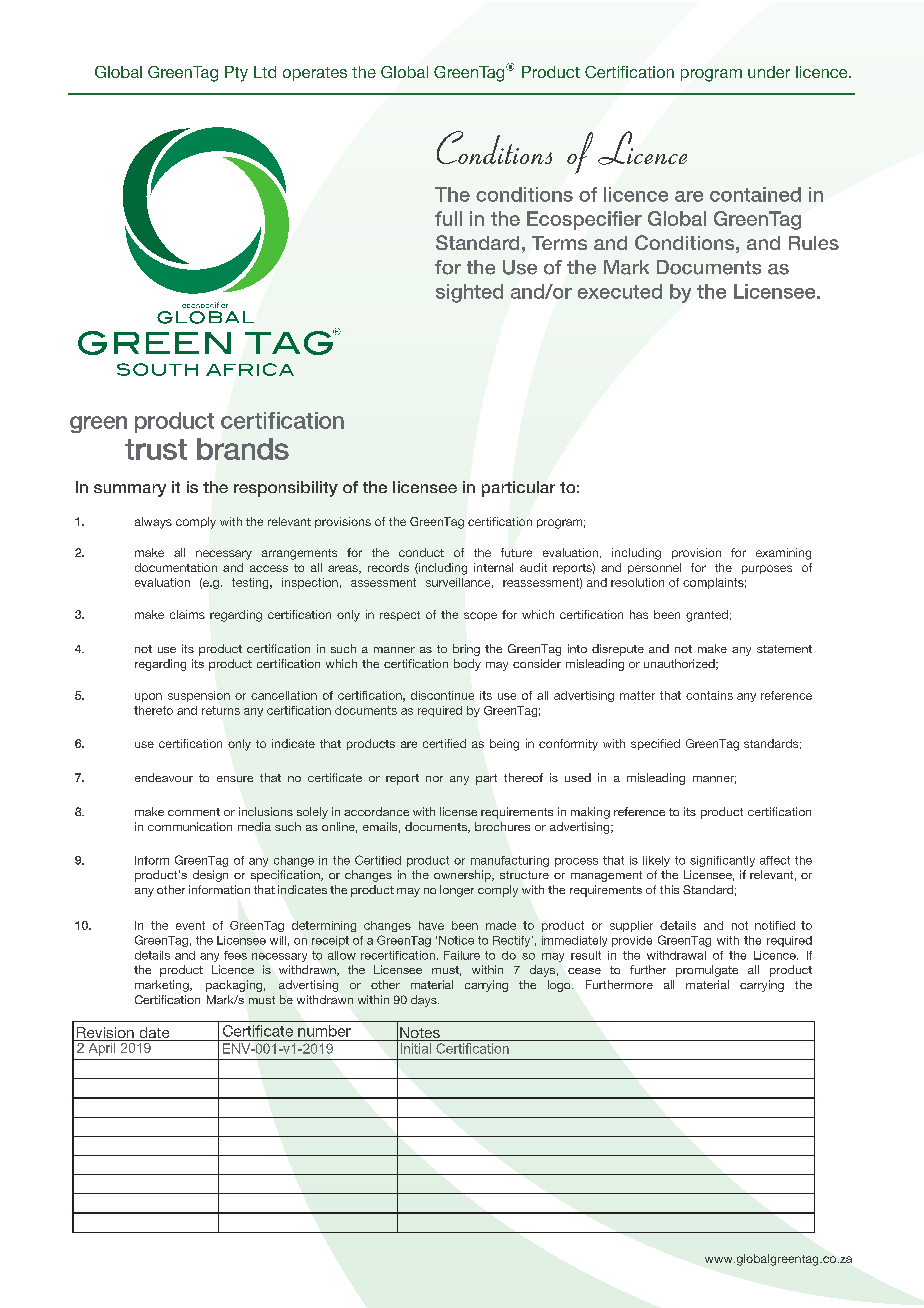  I want to click on internal, so click(493, 567).
